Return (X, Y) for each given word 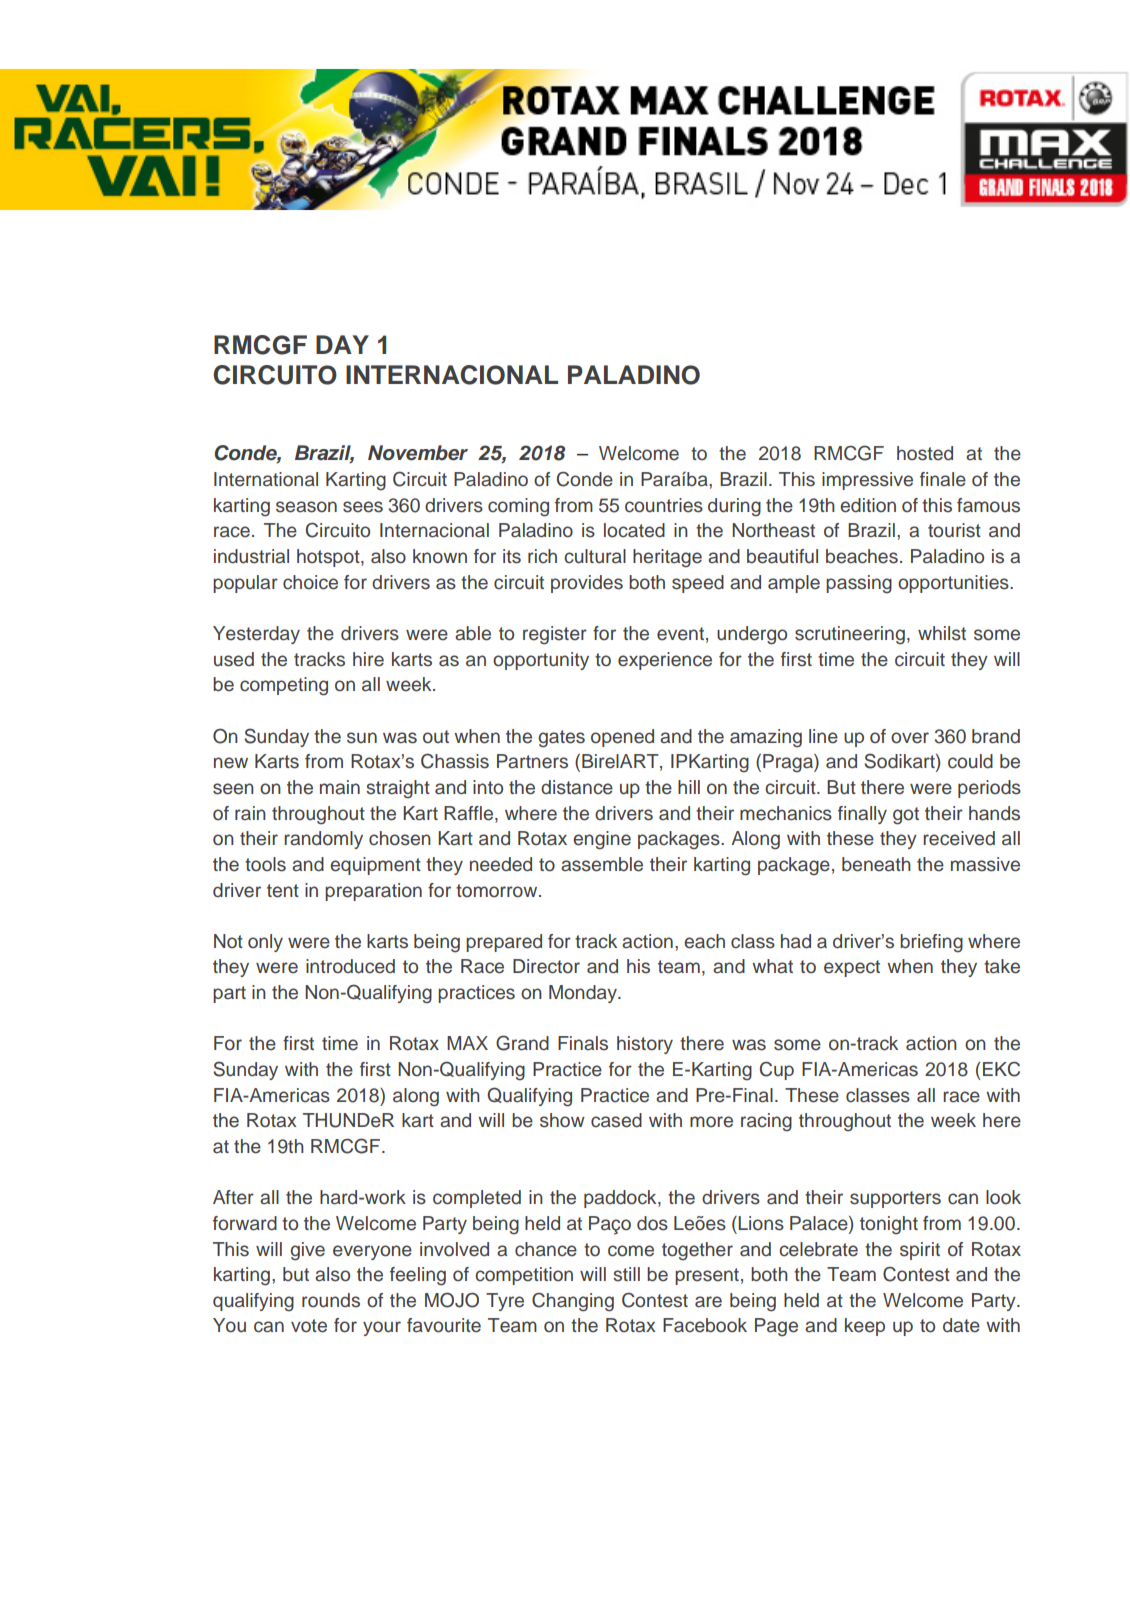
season (306, 507)
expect (852, 968)
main (340, 787)
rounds (331, 1300)
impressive (867, 481)
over (910, 738)
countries (664, 505)
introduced (350, 966)
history (645, 1045)
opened (622, 738)
